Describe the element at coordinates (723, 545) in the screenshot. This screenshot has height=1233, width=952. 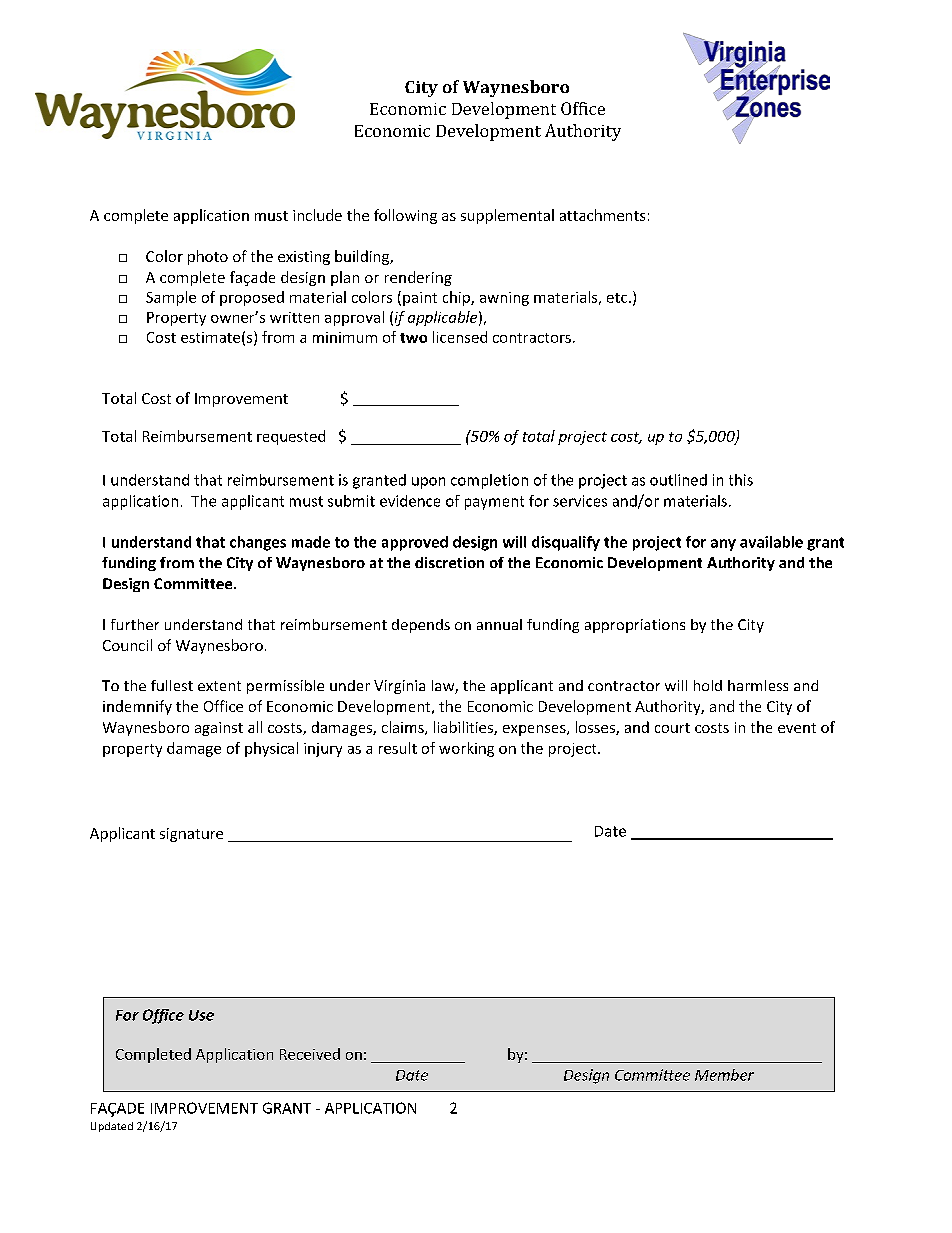
I see `any` at that location.
